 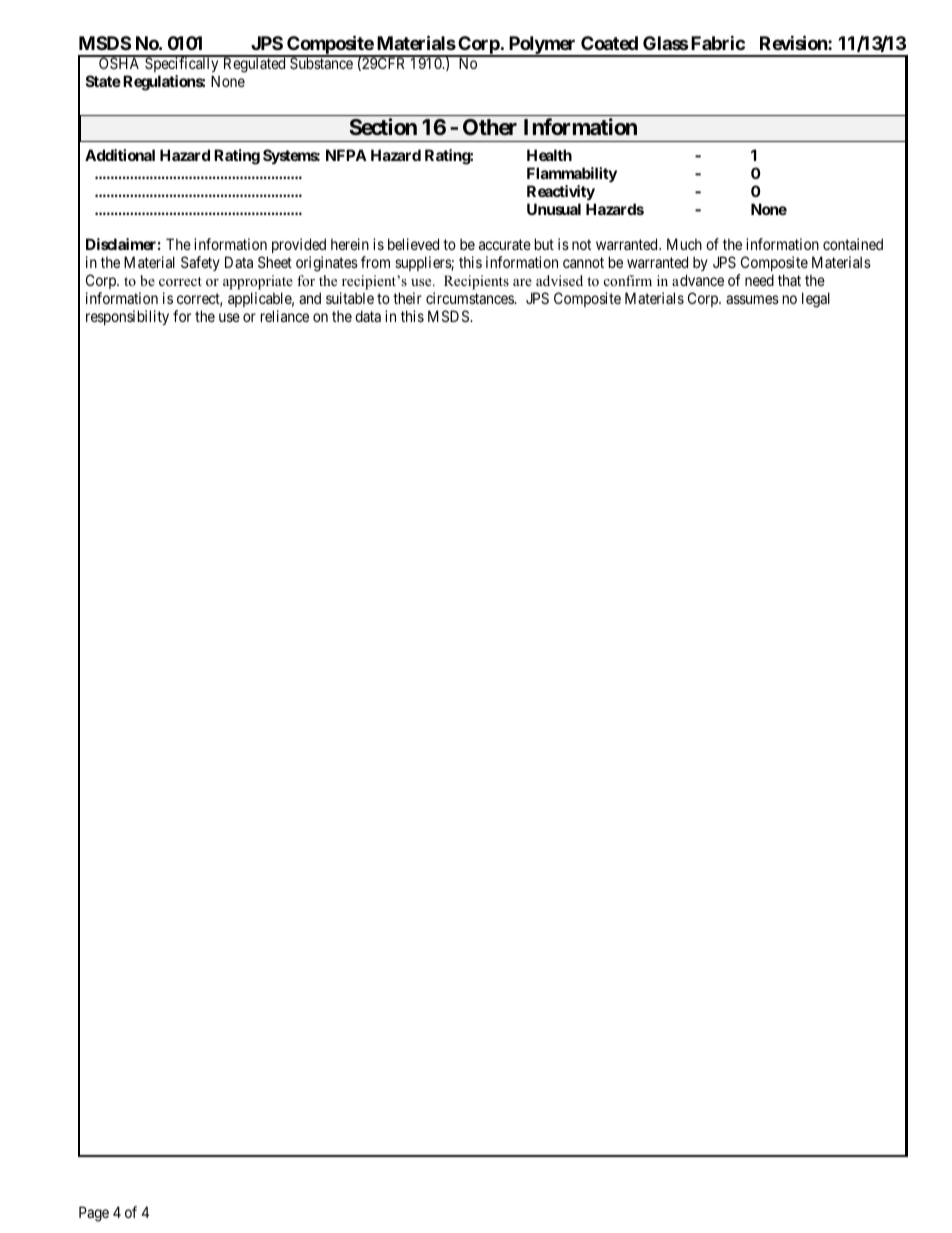 I want to click on Fabric, so click(x=718, y=42).
